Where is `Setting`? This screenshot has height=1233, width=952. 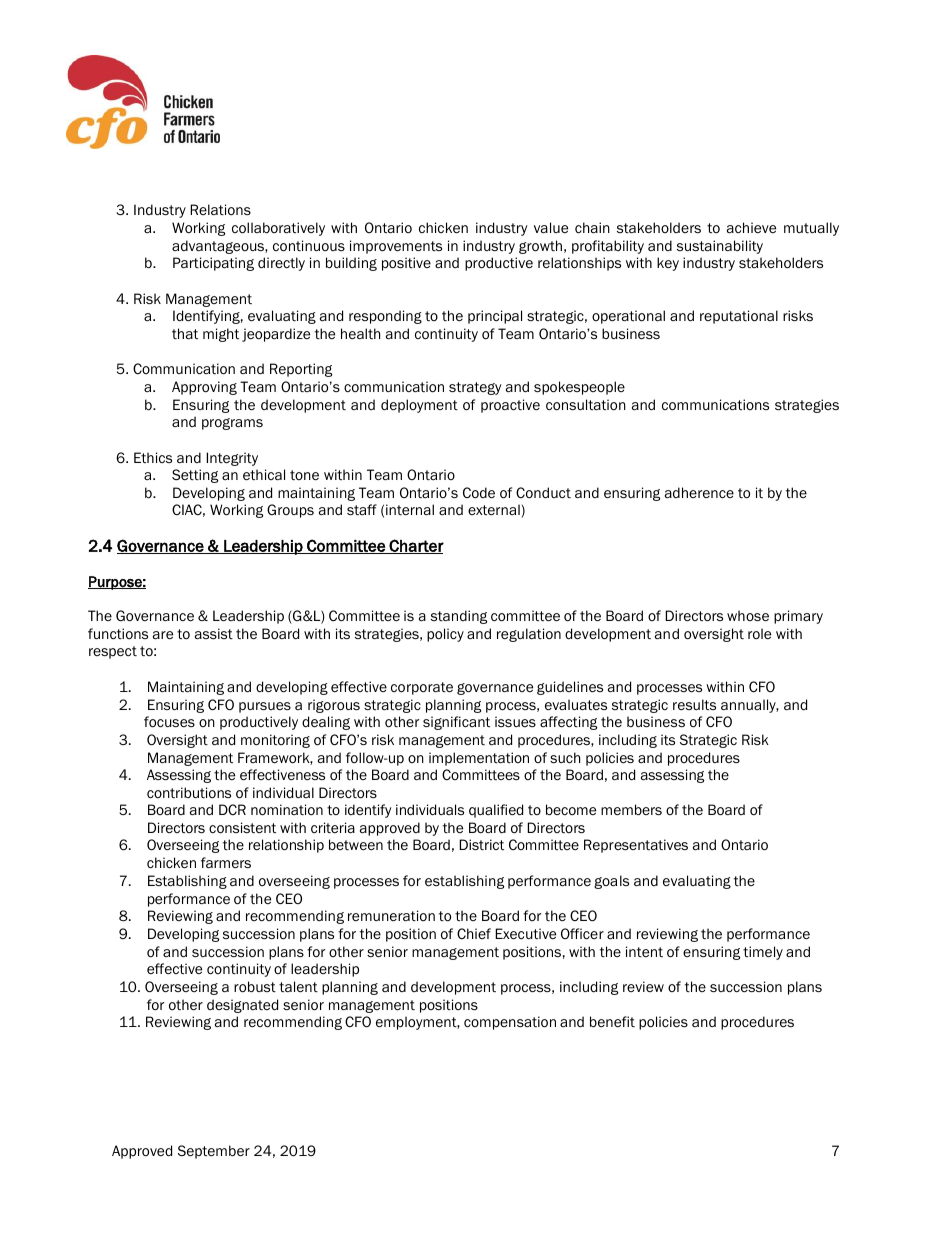
Setting is located at coordinates (195, 476).
